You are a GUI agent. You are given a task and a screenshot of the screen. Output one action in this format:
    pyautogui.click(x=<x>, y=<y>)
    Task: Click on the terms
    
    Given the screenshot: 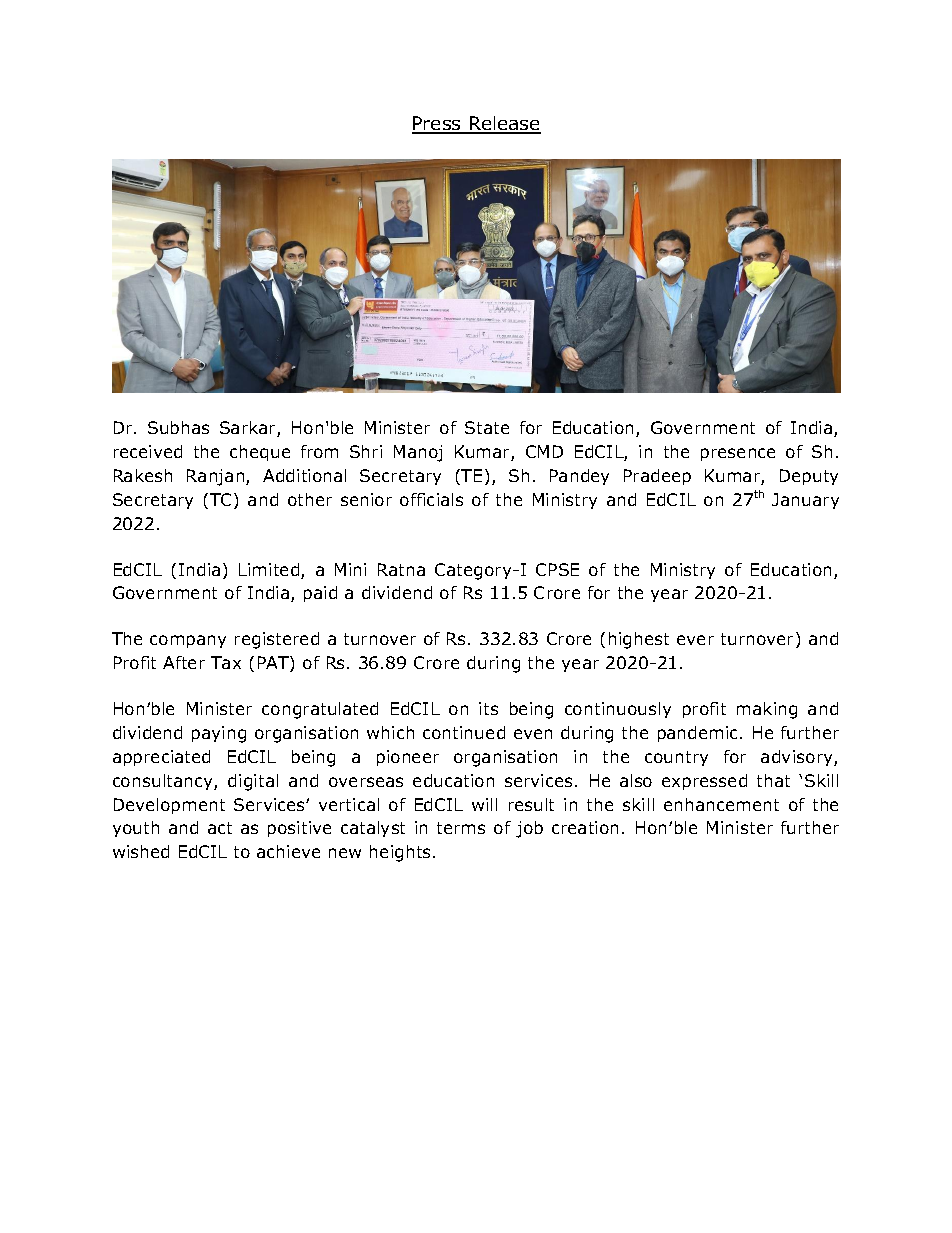 What is the action you would take?
    pyautogui.click(x=461, y=828)
